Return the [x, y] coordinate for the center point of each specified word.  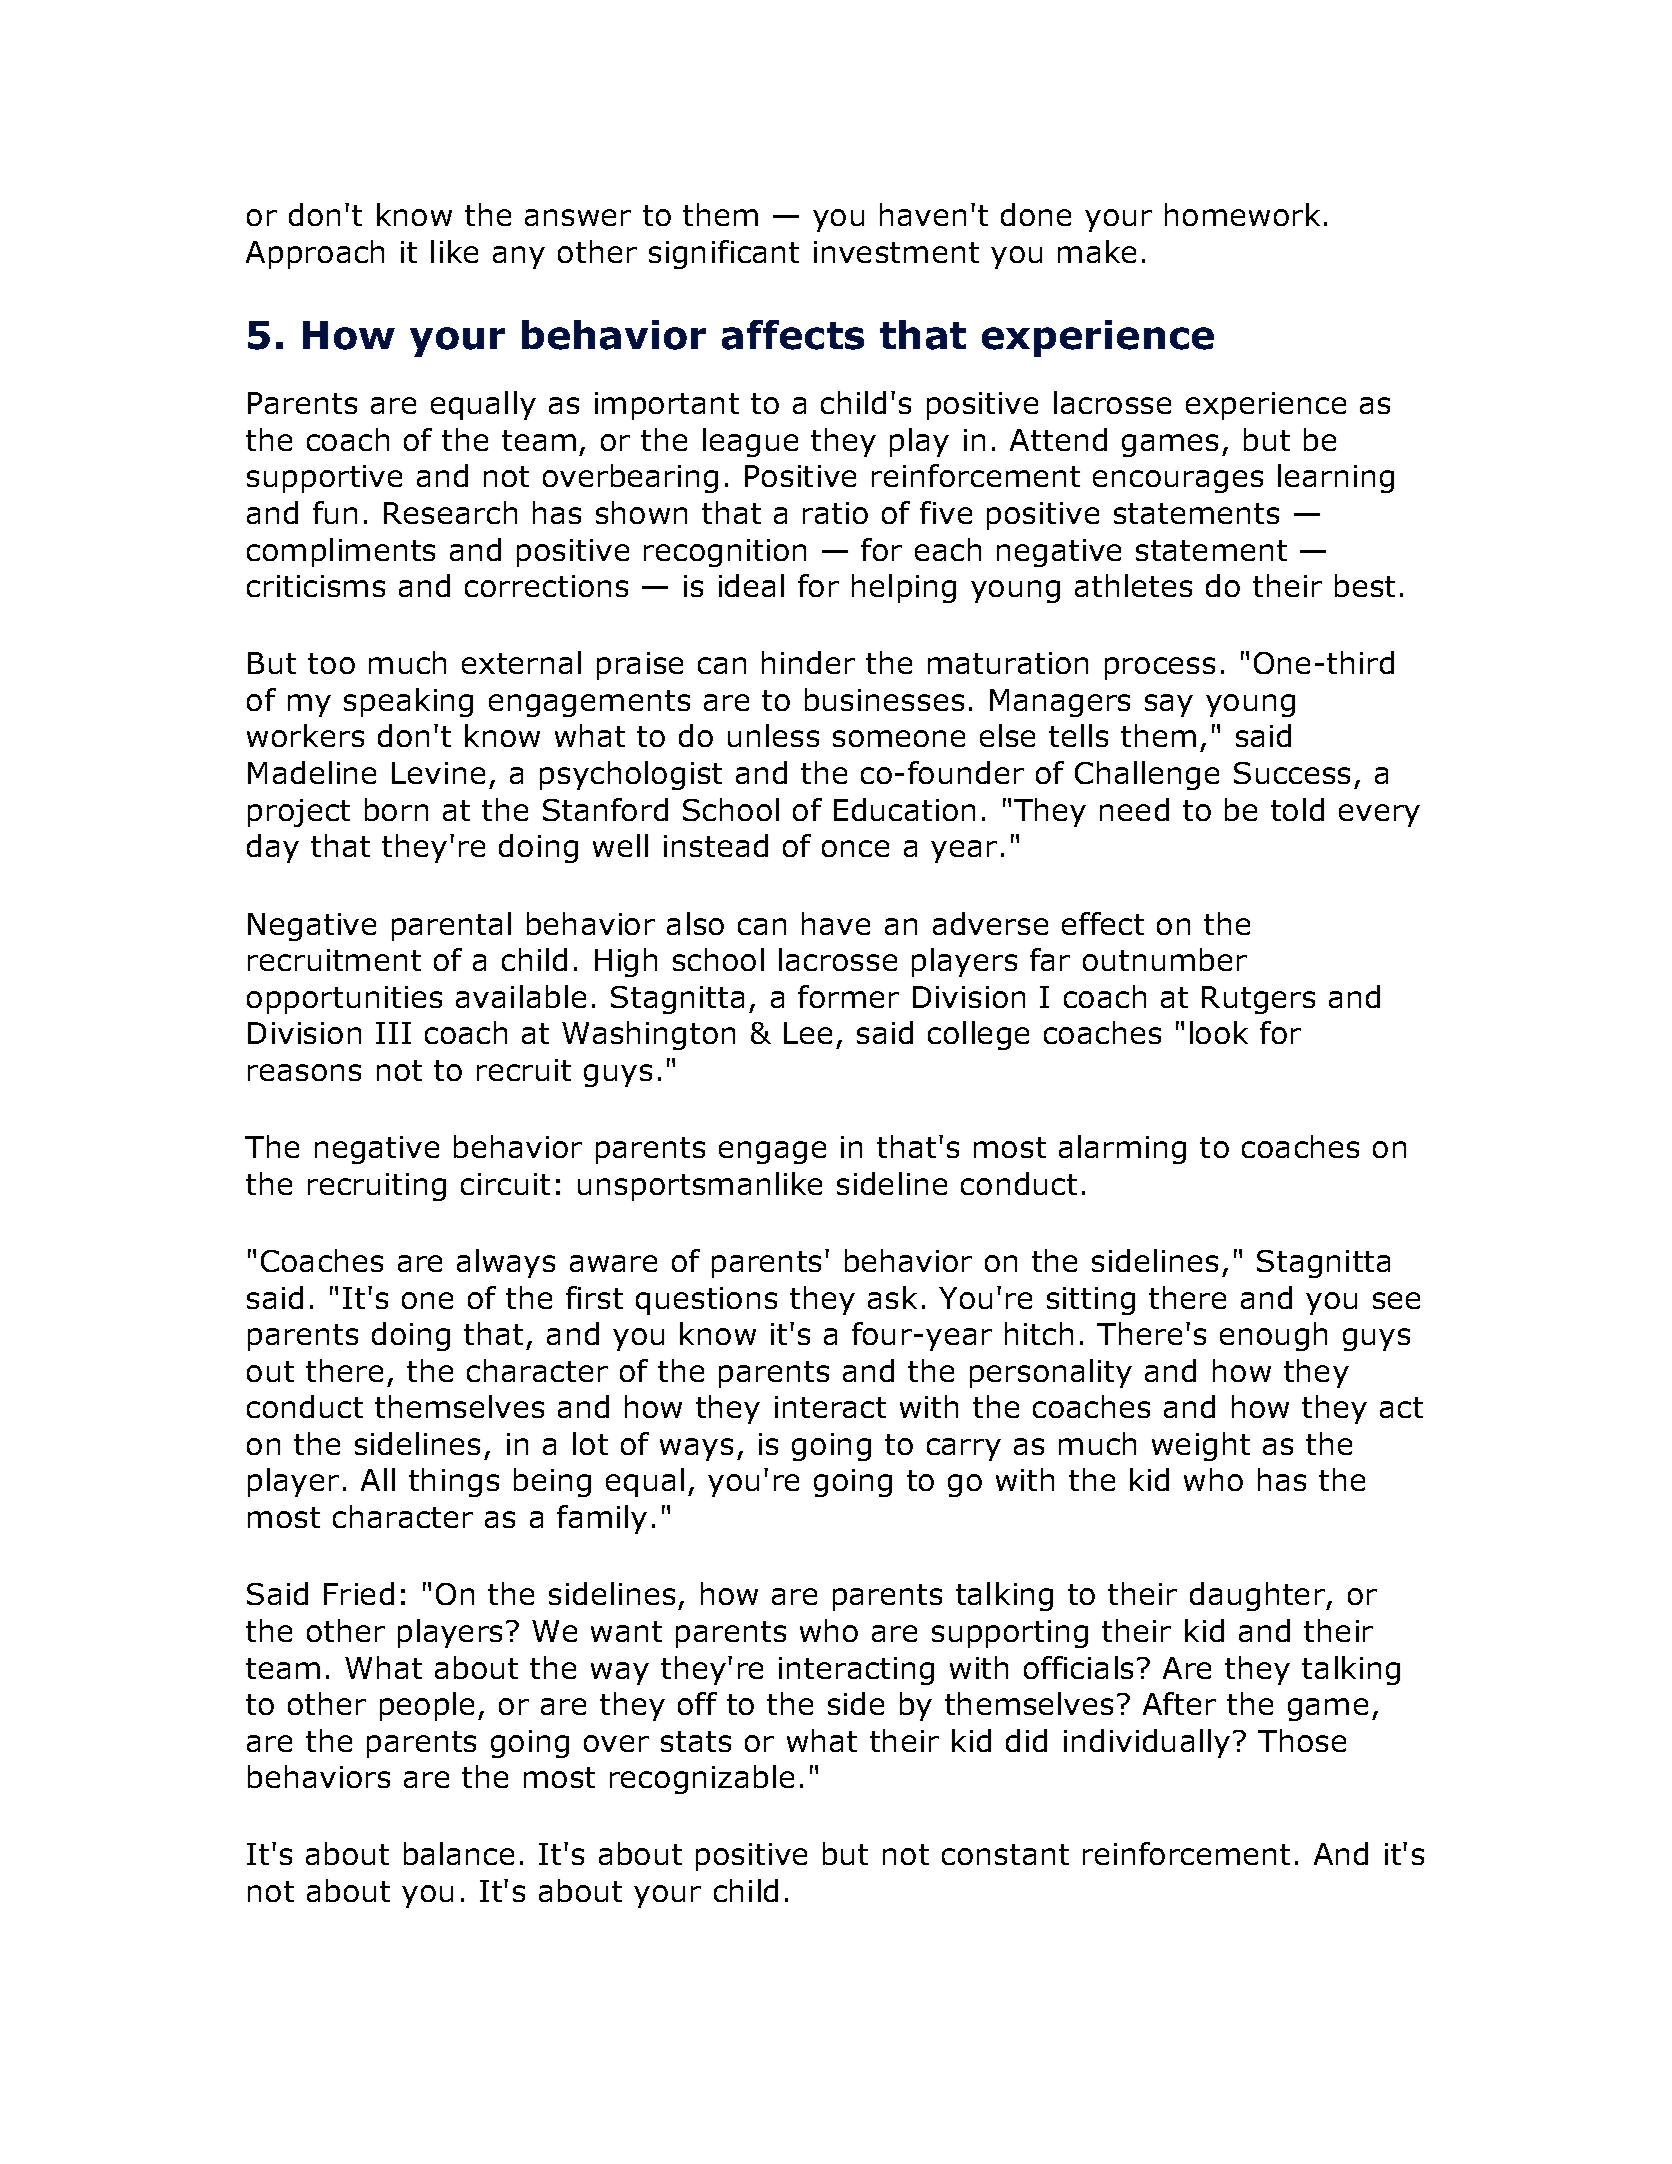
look [1219, 1032]
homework [1242, 214]
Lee [808, 1033]
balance [459, 1853]
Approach [315, 254]
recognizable [702, 1779]
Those [1302, 1740]
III [393, 1033]
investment [896, 252]
